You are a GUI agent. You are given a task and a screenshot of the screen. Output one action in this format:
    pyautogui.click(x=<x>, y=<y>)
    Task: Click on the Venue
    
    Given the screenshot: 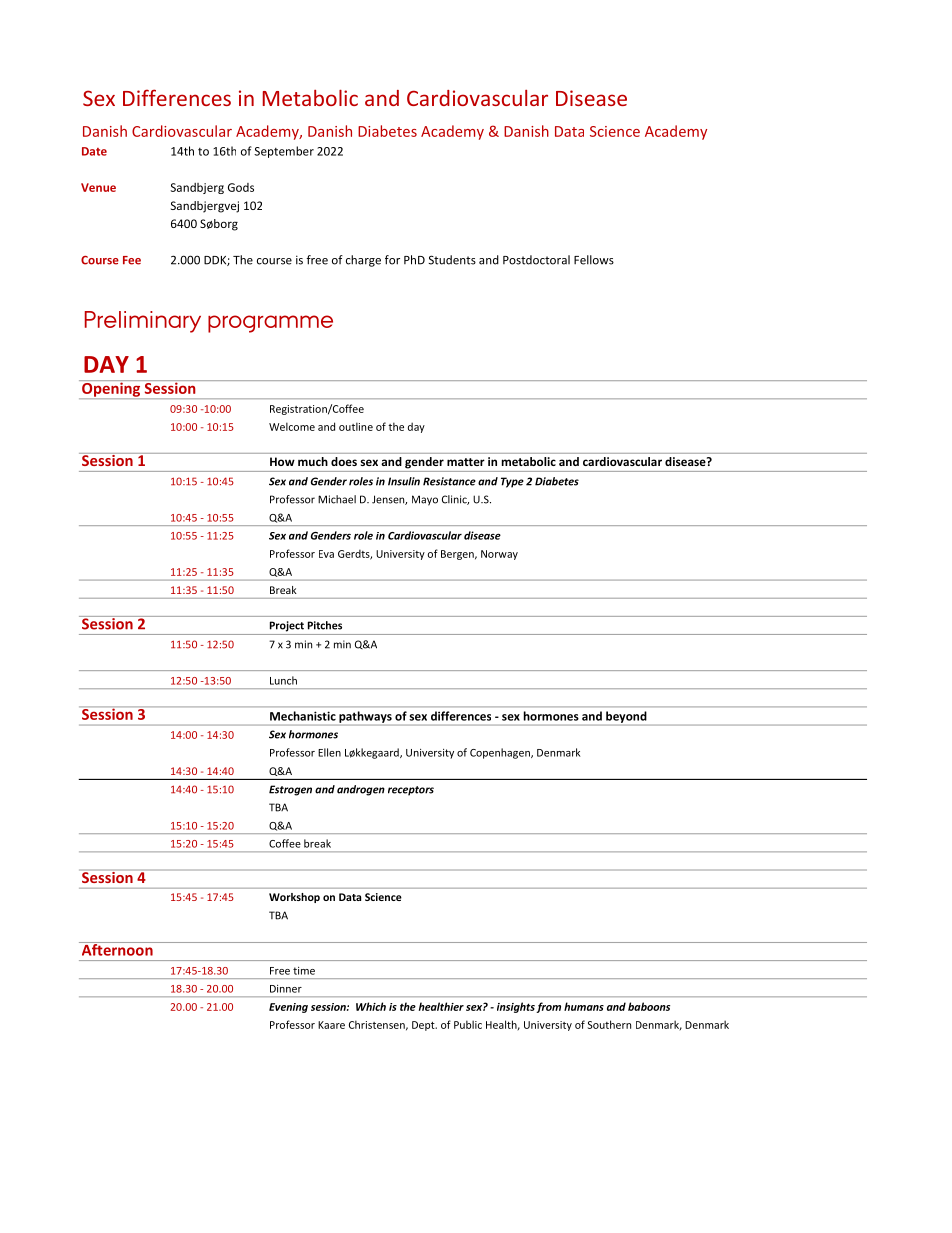 What is the action you would take?
    pyautogui.click(x=98, y=187)
